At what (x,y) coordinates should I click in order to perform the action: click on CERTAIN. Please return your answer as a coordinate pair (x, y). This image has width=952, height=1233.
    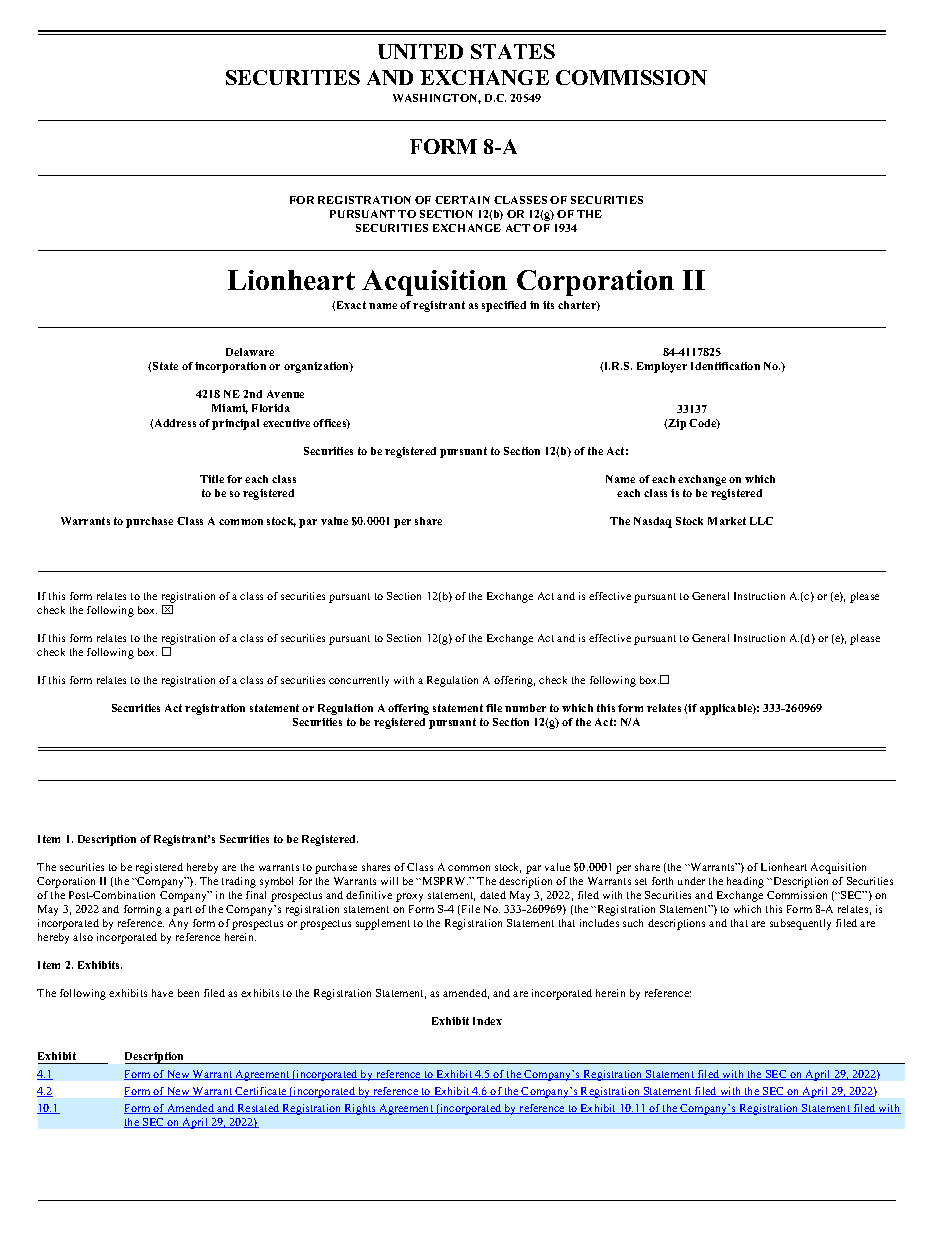
    Looking at the image, I should click on (462, 200).
